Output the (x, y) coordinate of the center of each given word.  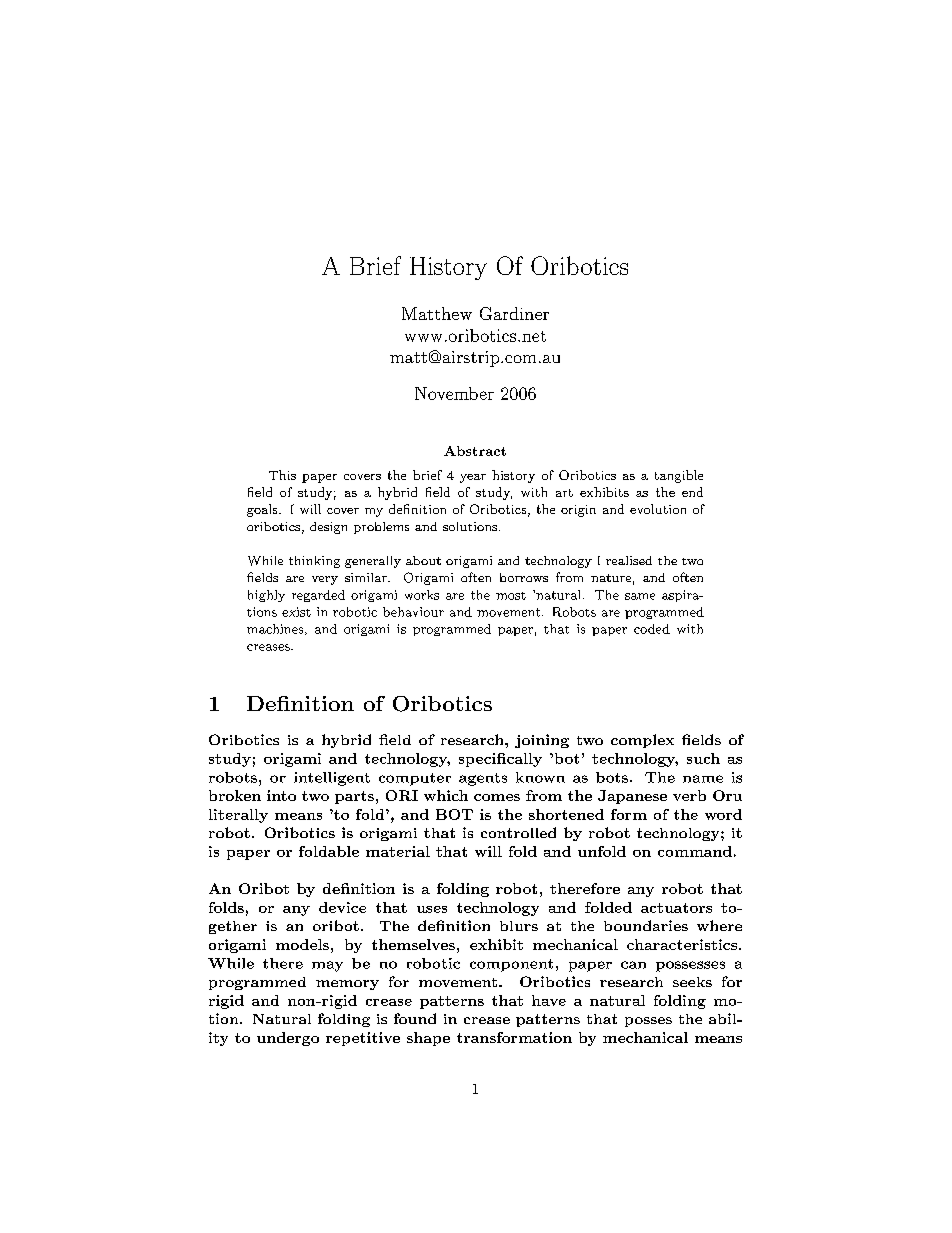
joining (542, 741)
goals (263, 510)
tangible (679, 476)
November (454, 393)
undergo (288, 1039)
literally (238, 816)
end (692, 492)
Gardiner (514, 313)
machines (276, 629)
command (695, 851)
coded (652, 629)
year (473, 478)
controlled (518, 832)
